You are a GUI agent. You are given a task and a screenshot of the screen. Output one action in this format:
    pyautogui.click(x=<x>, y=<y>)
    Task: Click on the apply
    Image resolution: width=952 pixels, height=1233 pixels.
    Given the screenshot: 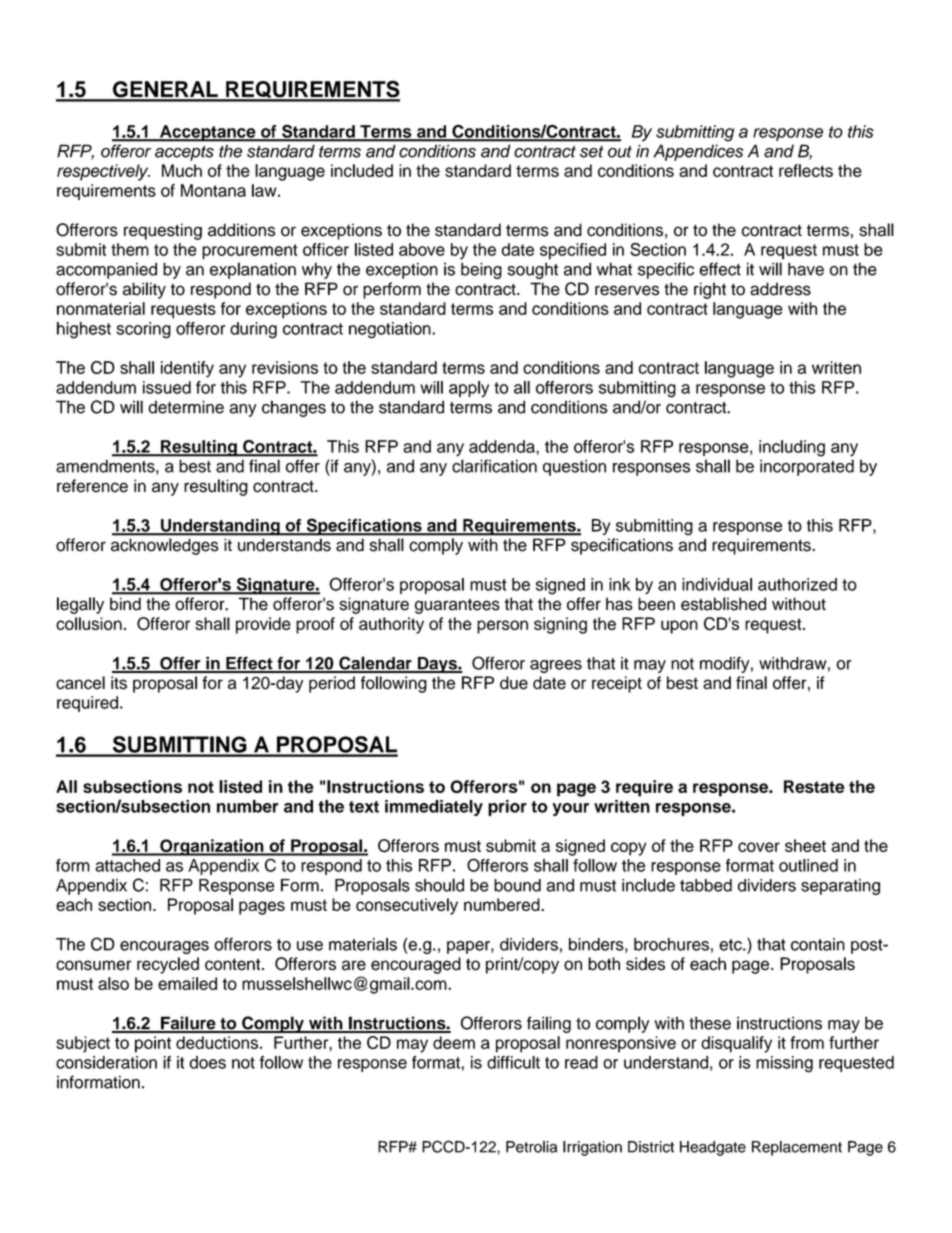 What is the action you would take?
    pyautogui.click(x=469, y=389)
